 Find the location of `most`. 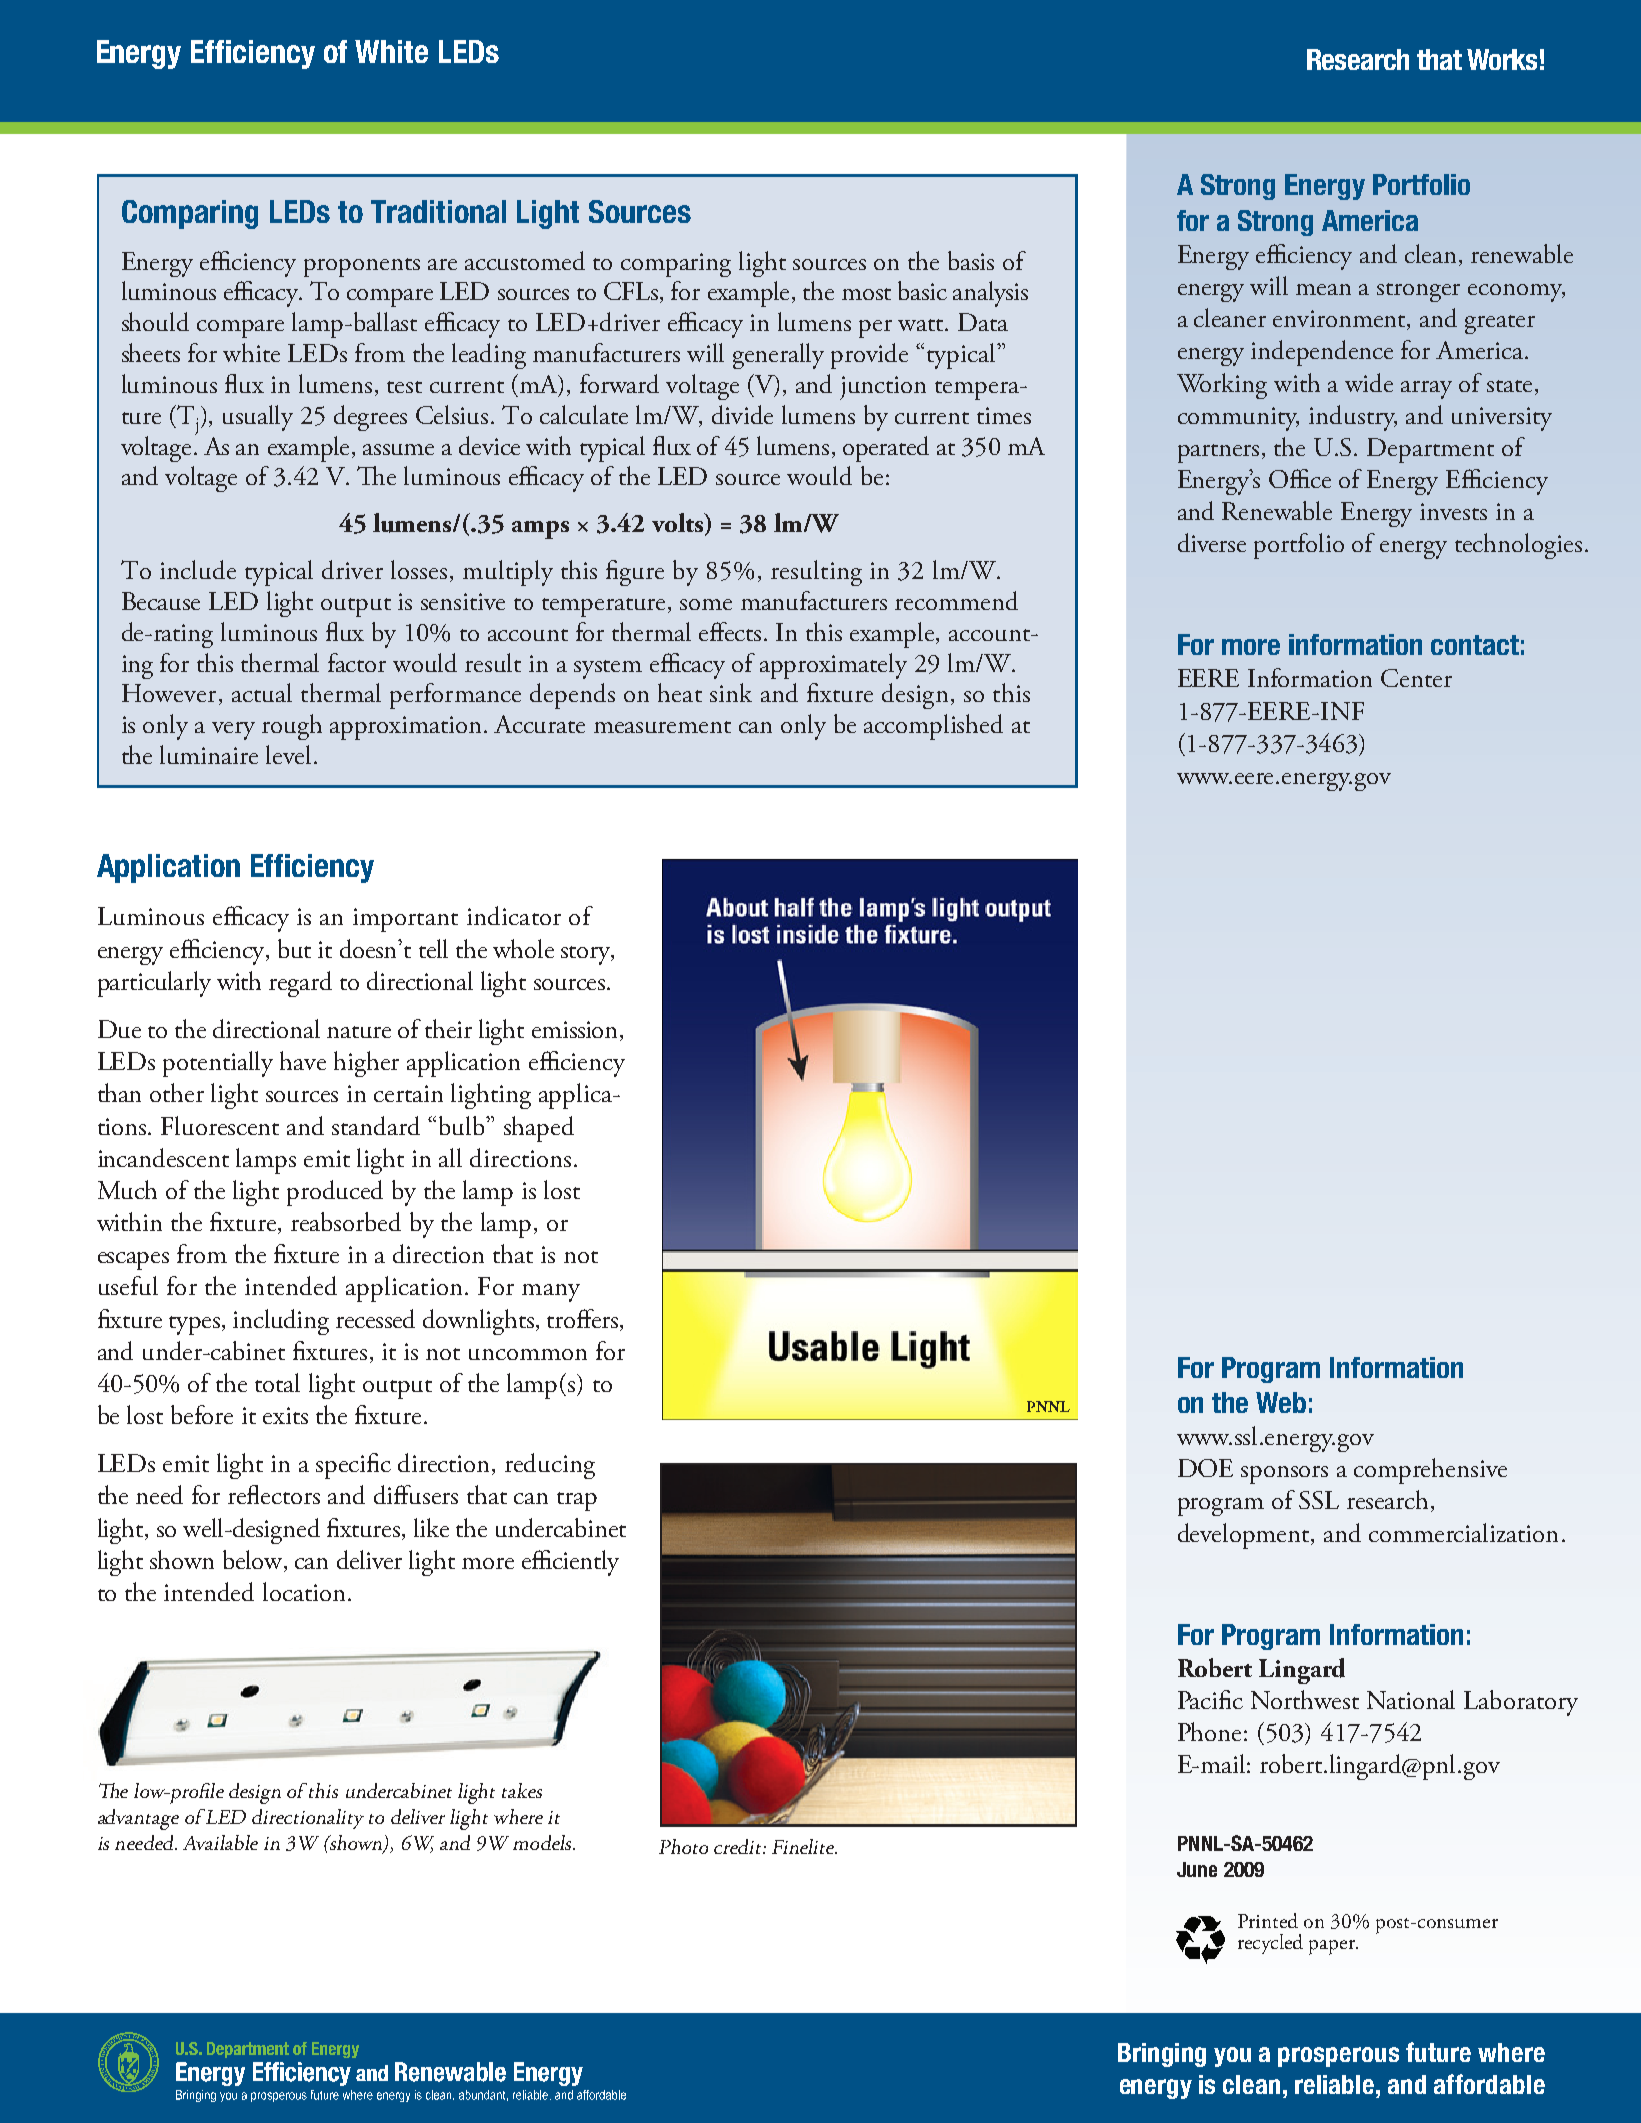

most is located at coordinates (866, 294).
